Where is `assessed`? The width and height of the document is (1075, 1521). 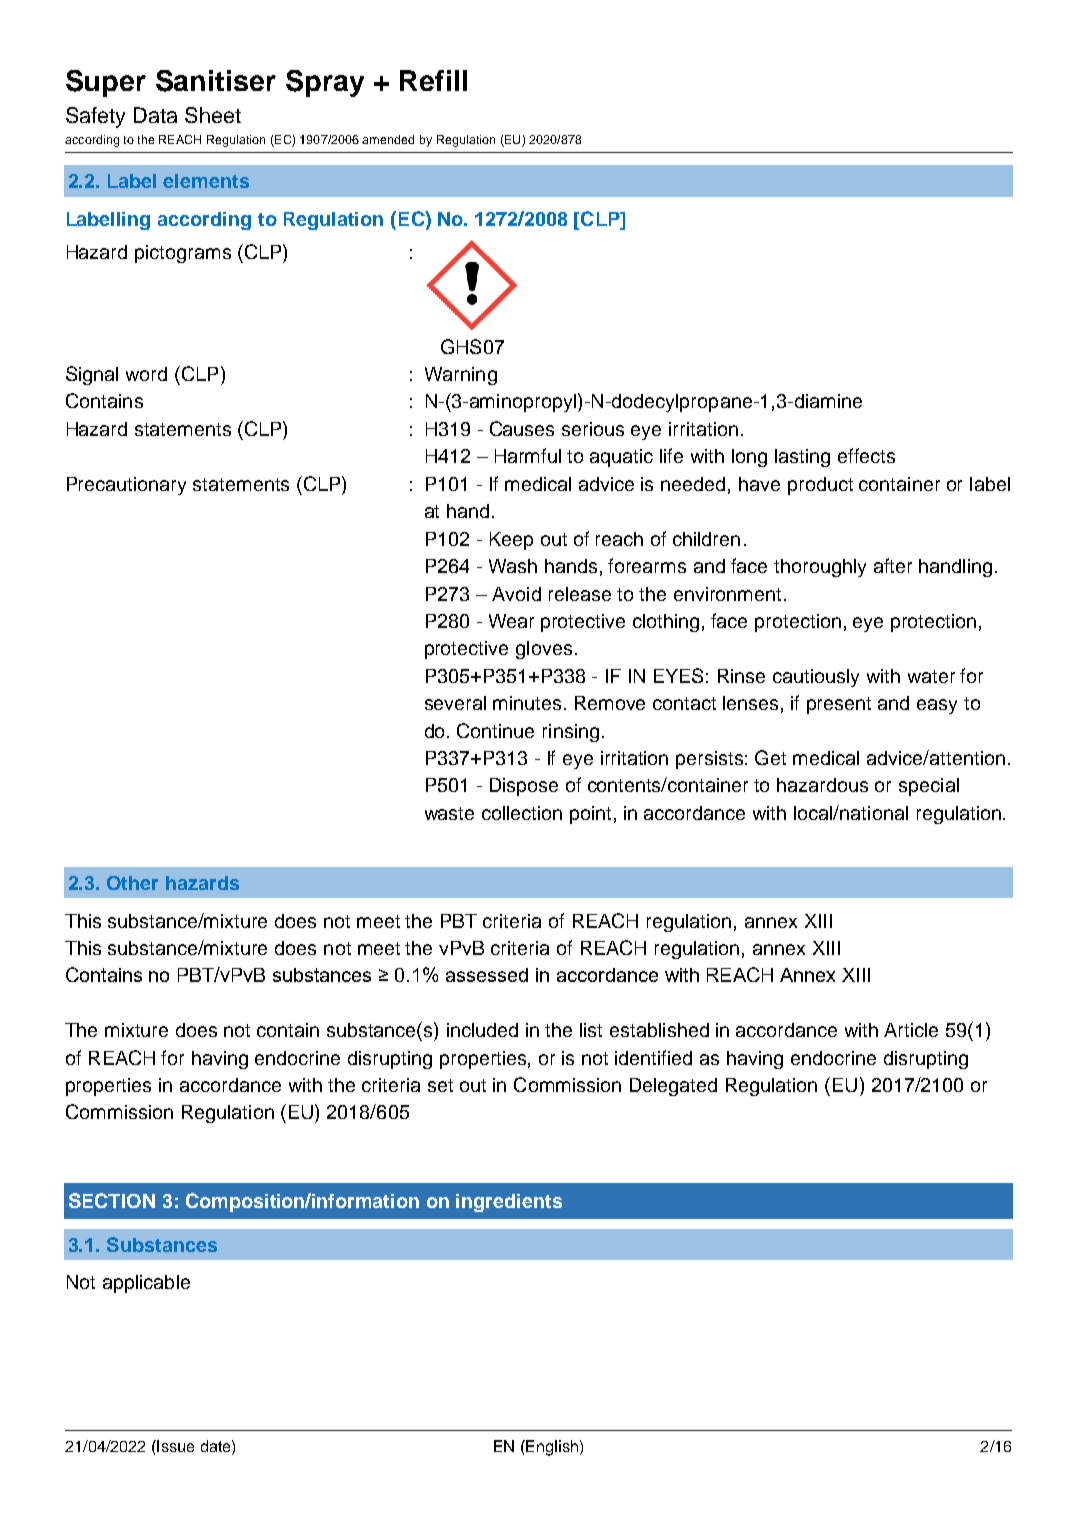
assessed is located at coordinates (487, 975).
